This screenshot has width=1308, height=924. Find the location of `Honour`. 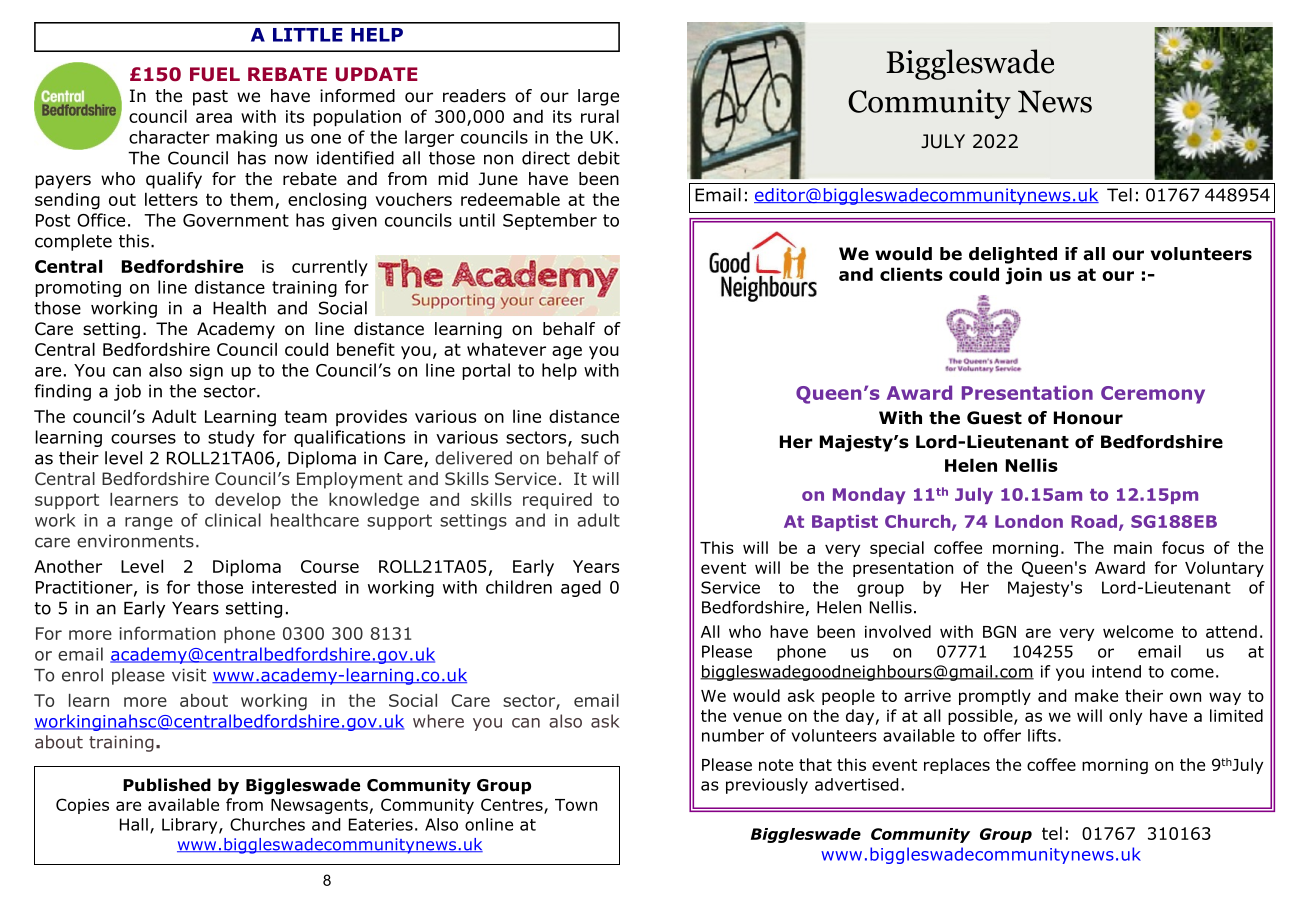

Honour is located at coordinates (1088, 418).
